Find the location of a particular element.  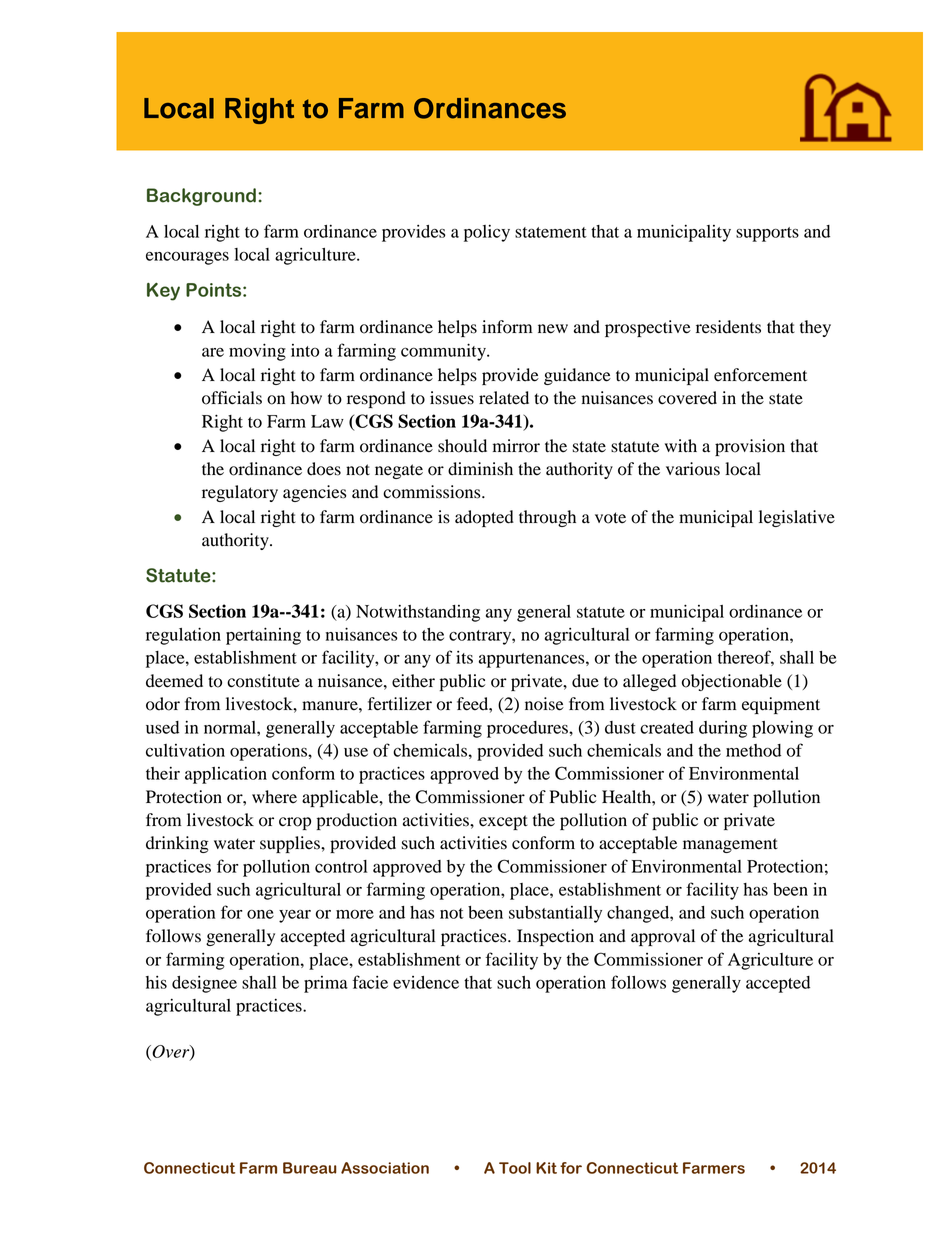

policy is located at coordinates (487, 233).
